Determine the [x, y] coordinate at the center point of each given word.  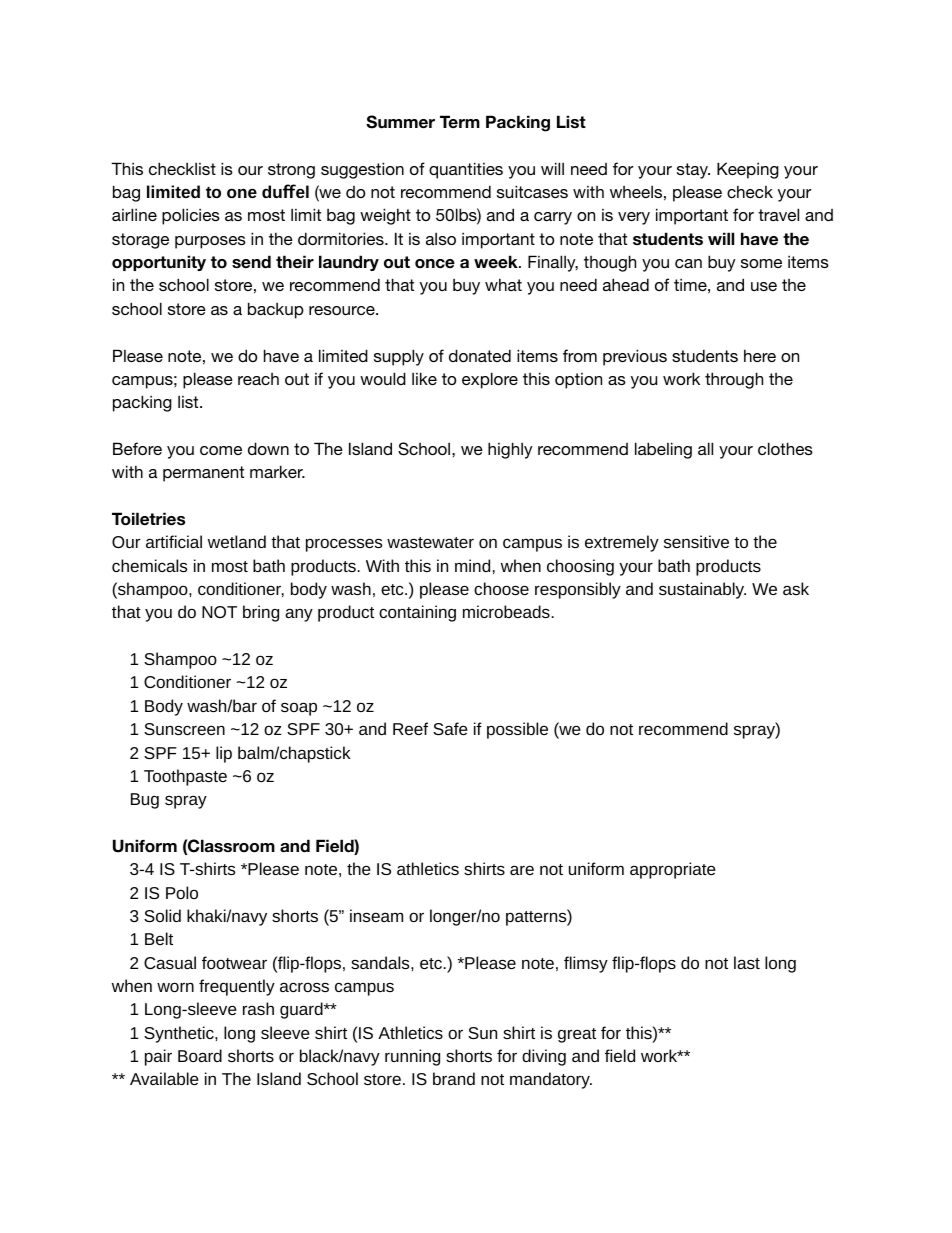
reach [258, 379]
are [522, 870]
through [734, 380]
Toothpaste [185, 777]
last [747, 962]
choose [501, 588]
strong [291, 171]
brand [454, 1078]
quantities [466, 170]
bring [261, 613]
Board [200, 1055]
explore [490, 380]
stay [693, 171]
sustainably [702, 590]
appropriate [673, 870]
